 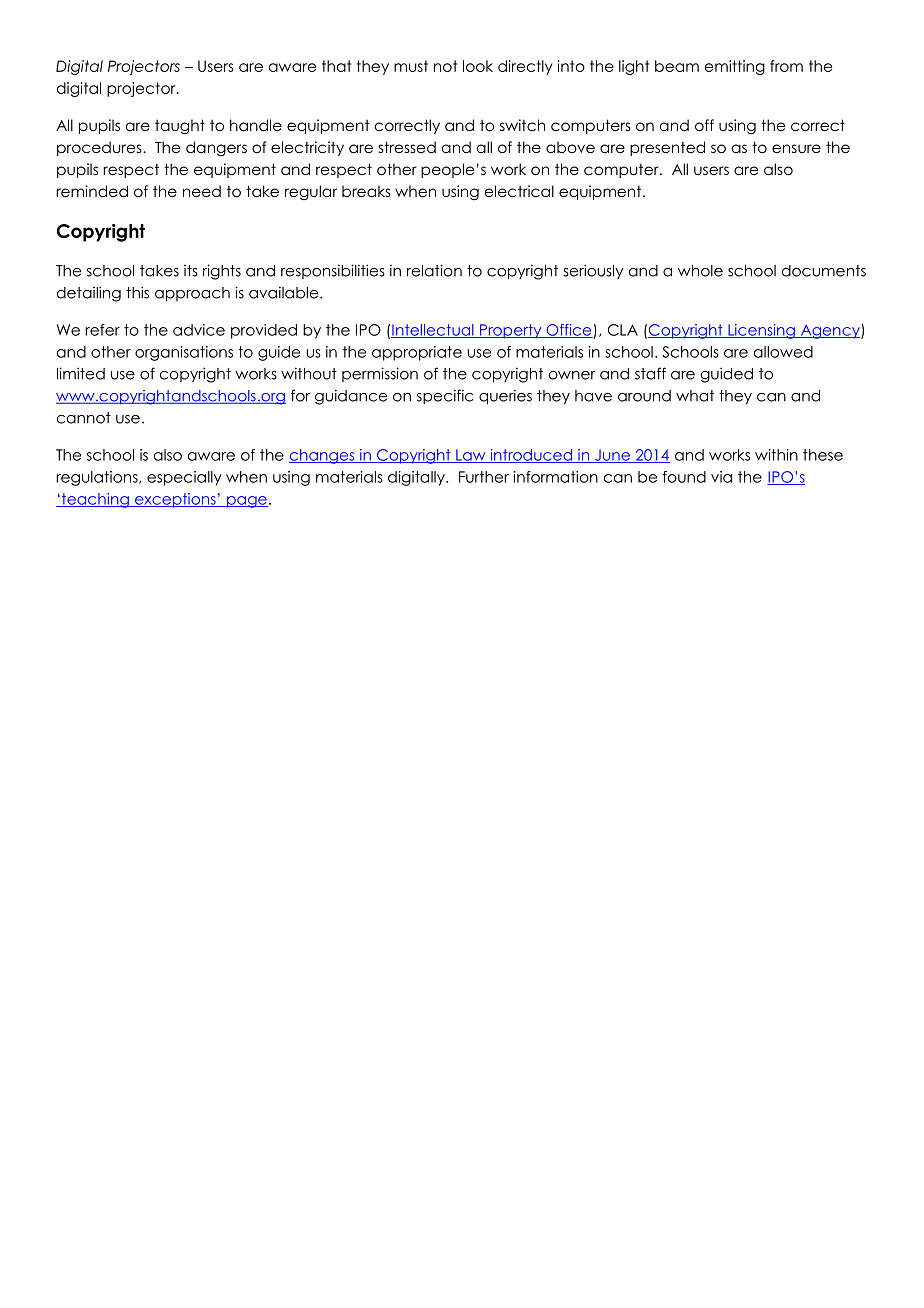 What do you see at coordinates (478, 66) in the screenshot?
I see `look` at bounding box center [478, 66].
